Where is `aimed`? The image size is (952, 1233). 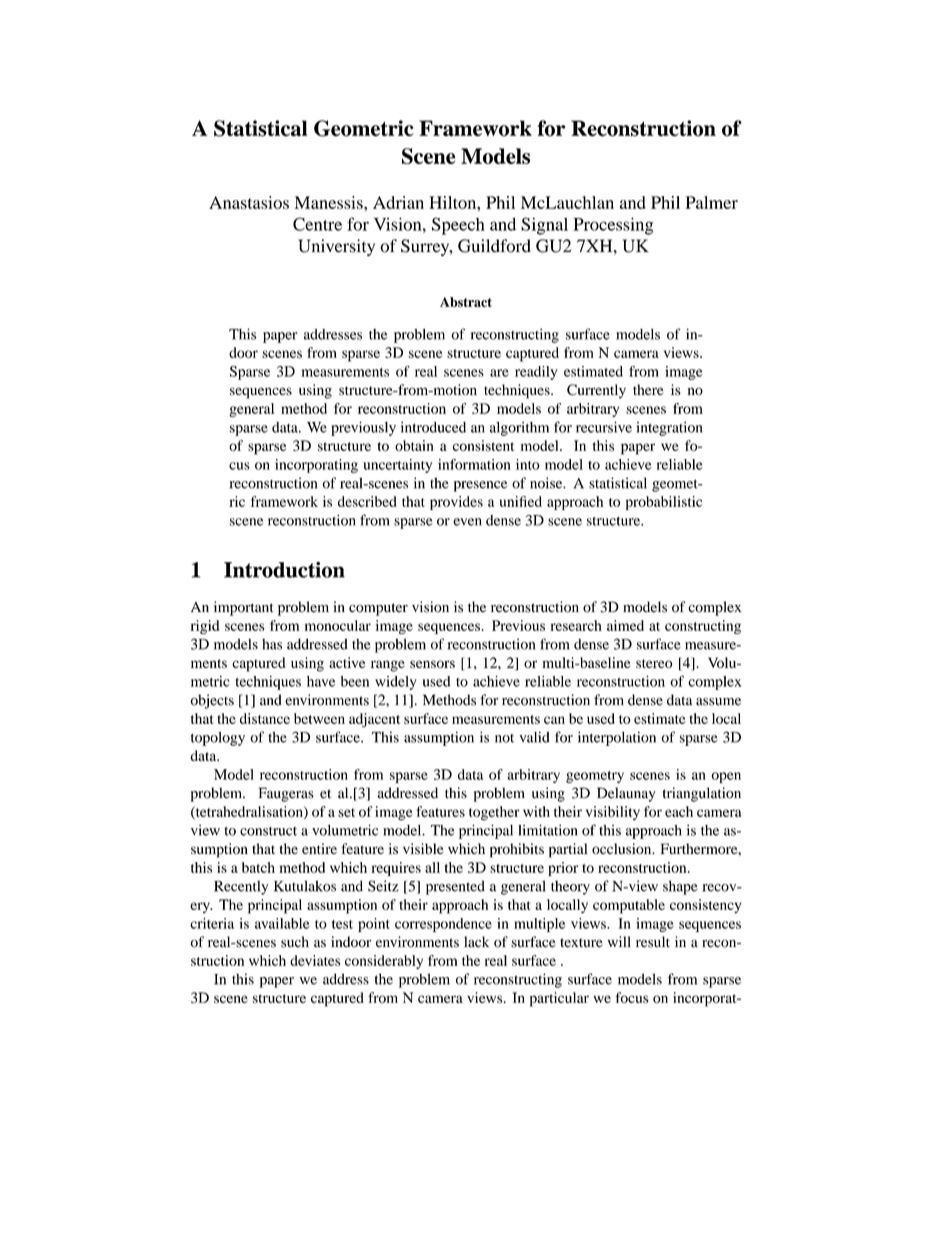
aimed is located at coordinates (625, 625).
